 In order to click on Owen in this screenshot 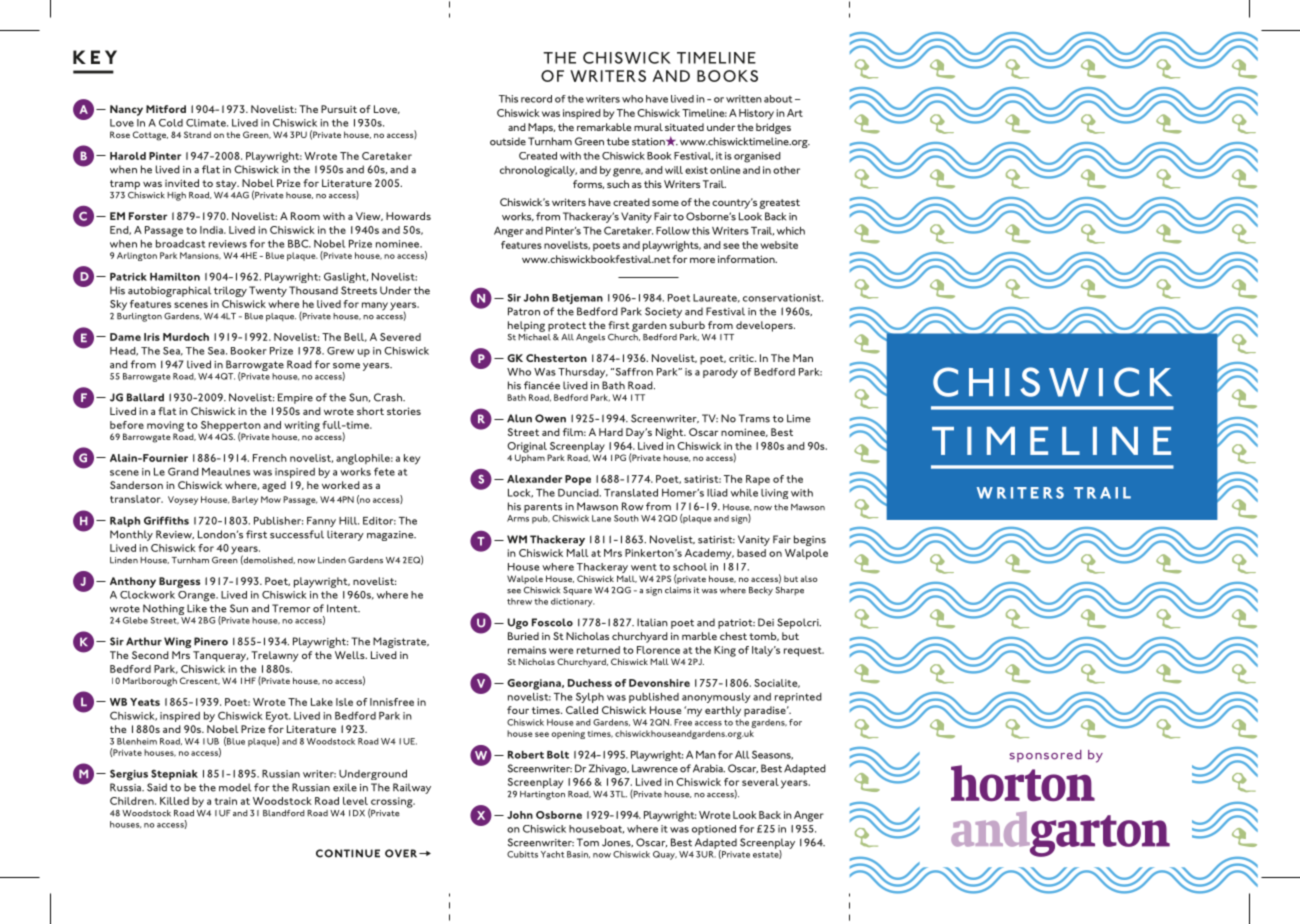, I will do `click(550, 418)`.
